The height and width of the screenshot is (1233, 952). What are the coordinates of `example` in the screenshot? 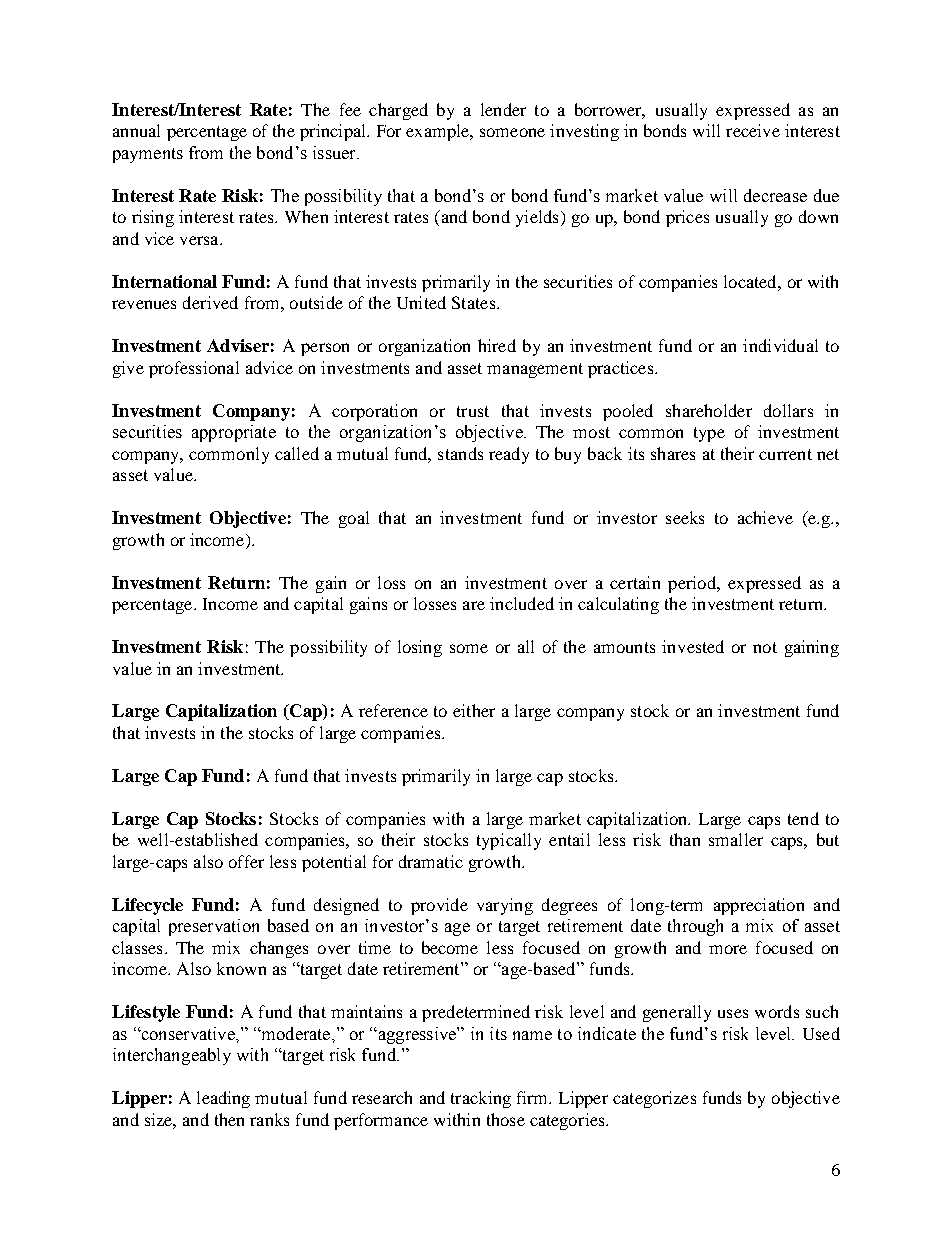 It's located at (439, 132).
